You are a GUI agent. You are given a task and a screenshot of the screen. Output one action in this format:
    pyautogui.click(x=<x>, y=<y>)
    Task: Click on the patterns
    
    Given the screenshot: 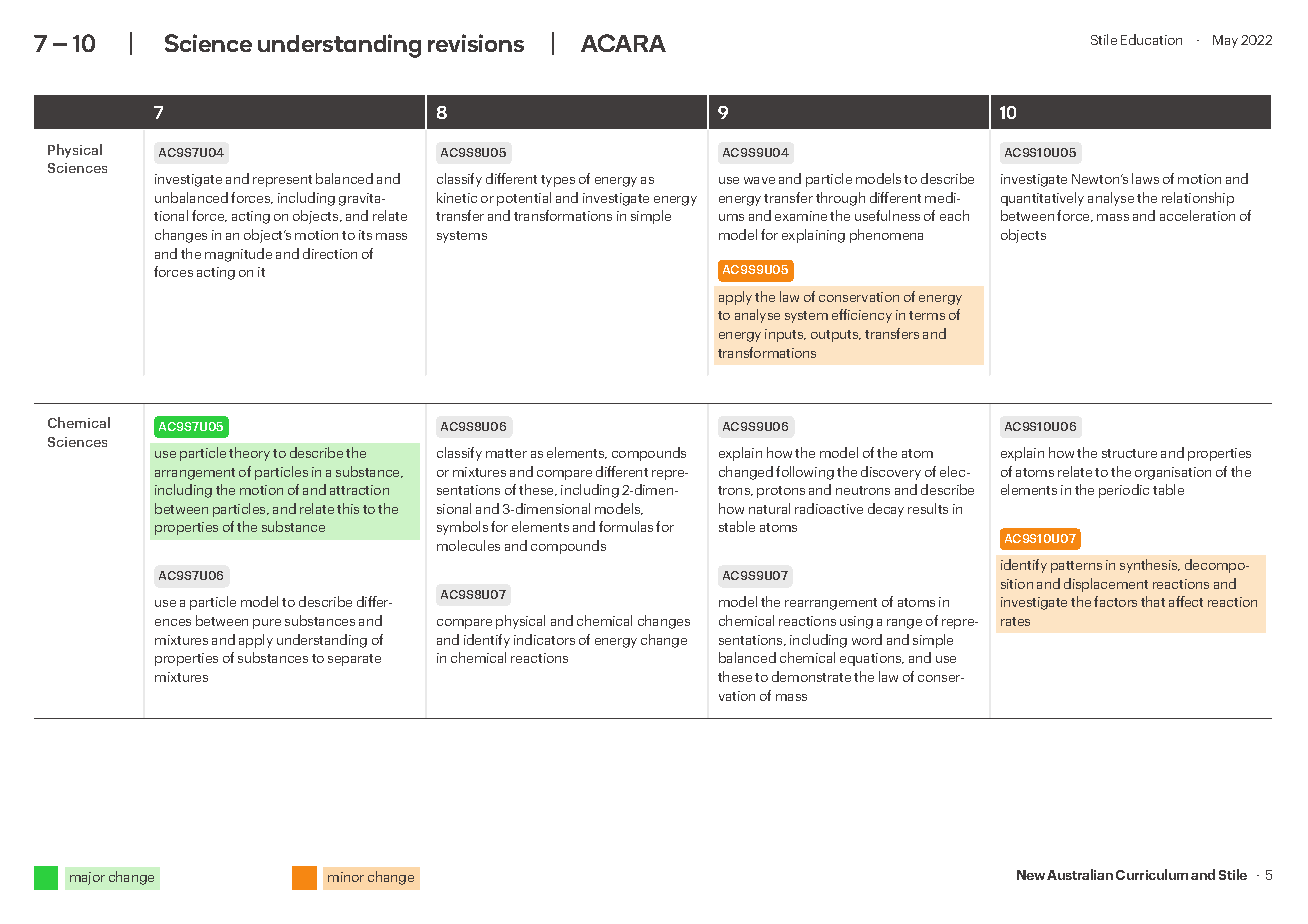 What is the action you would take?
    pyautogui.click(x=1076, y=567)
